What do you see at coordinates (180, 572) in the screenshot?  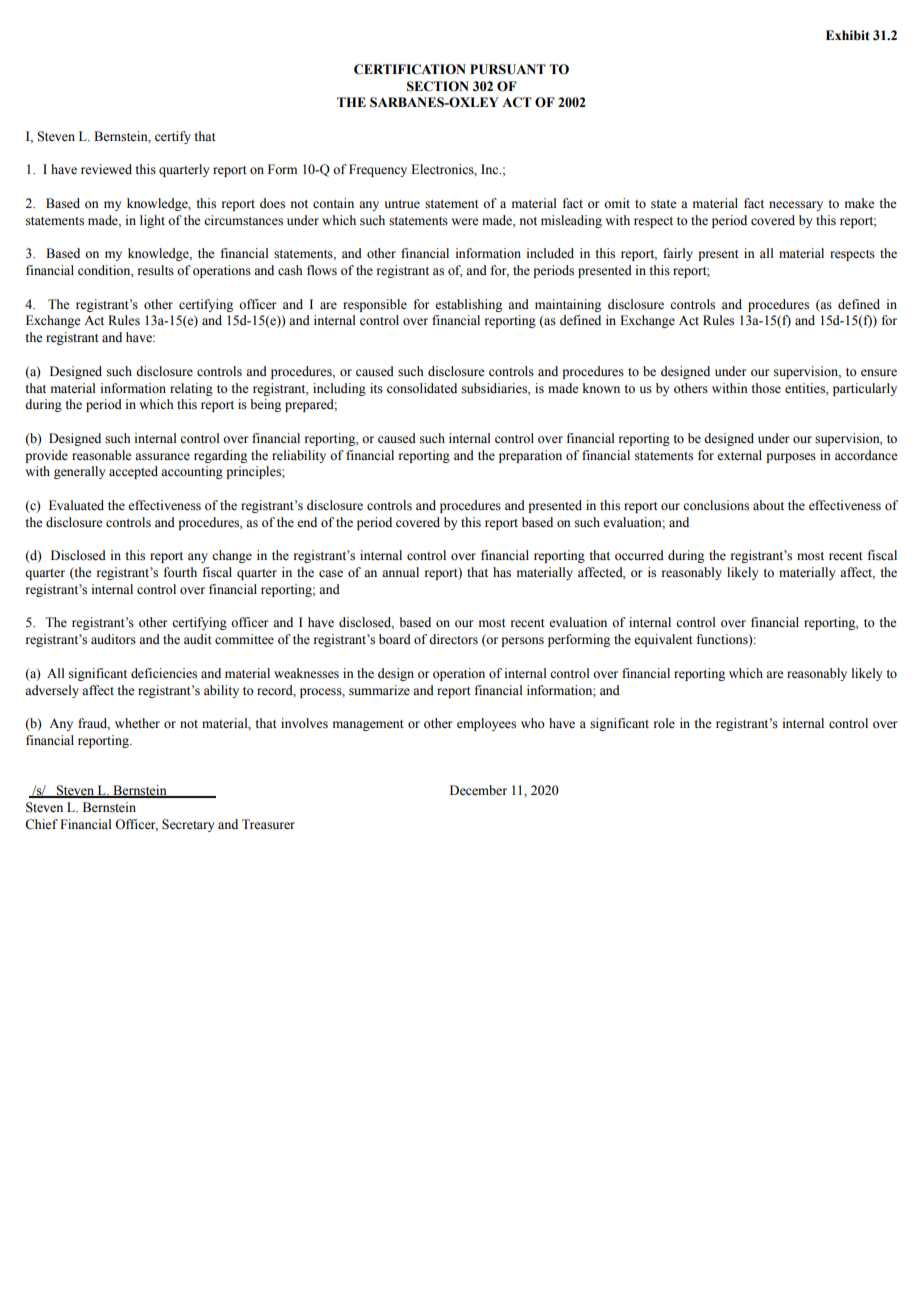 I see `fourth` at bounding box center [180, 572].
